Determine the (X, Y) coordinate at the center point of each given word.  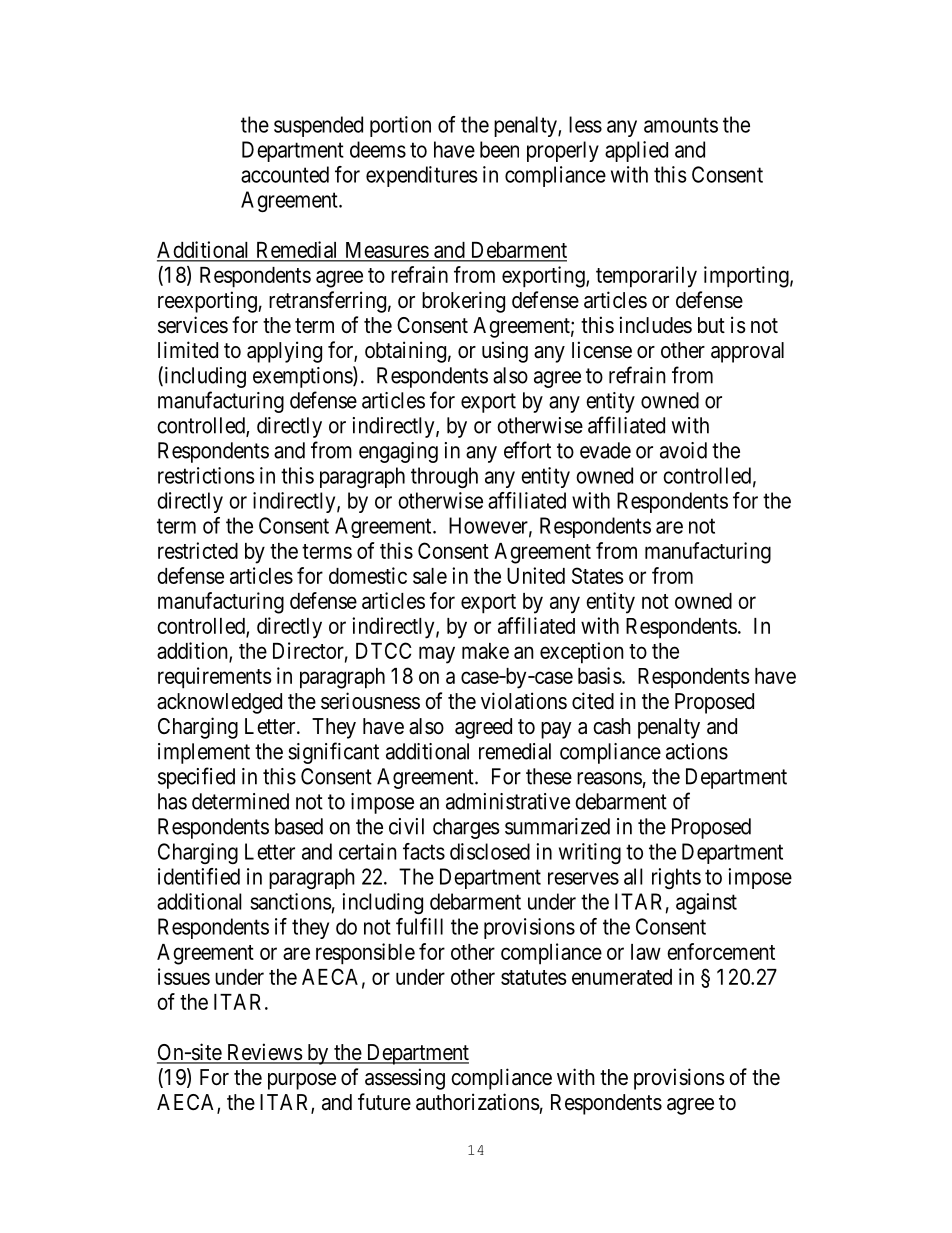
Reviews (263, 1053)
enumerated (622, 977)
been (499, 149)
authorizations (478, 1102)
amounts (681, 125)
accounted (285, 174)
